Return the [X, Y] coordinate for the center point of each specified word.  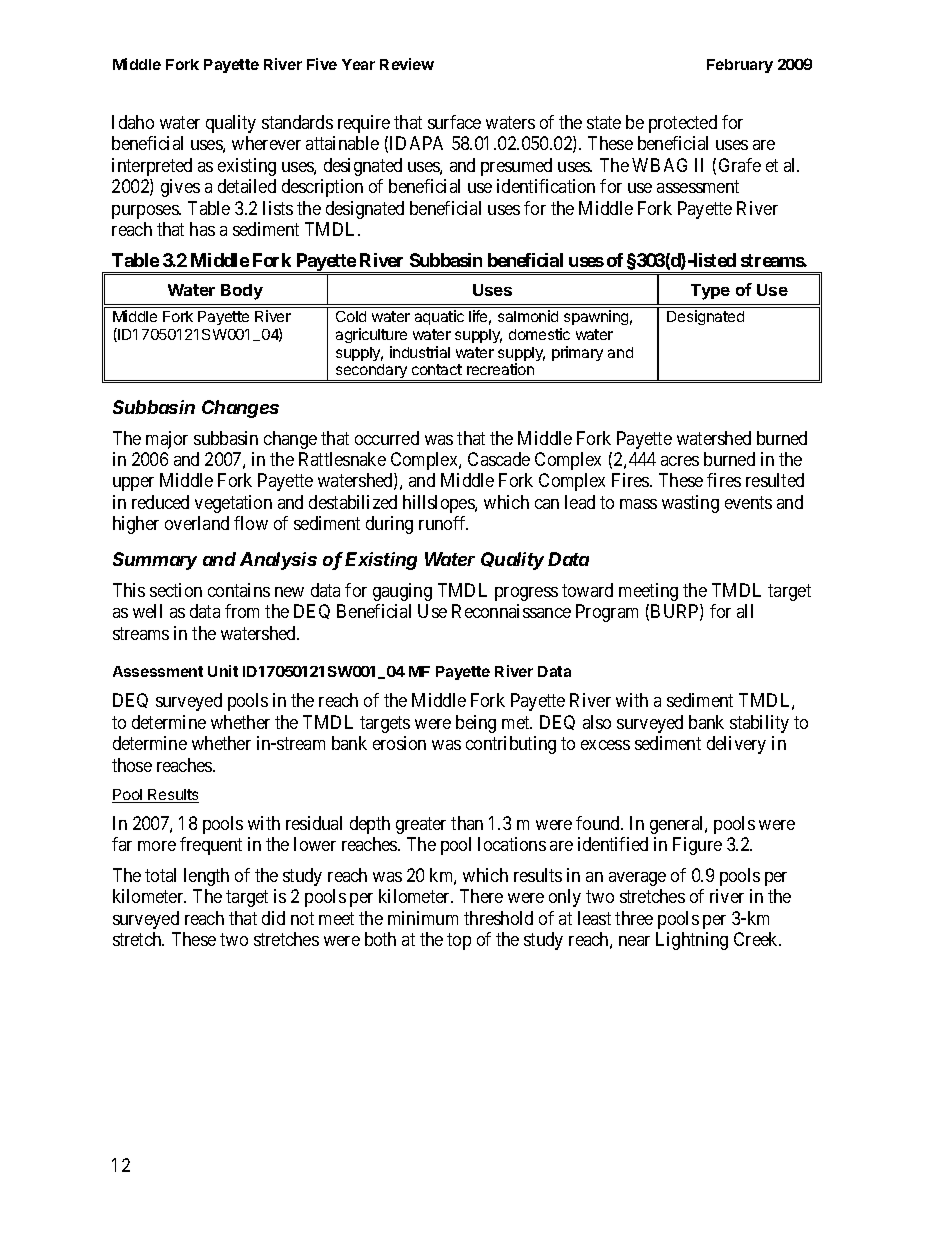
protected [683, 124]
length [206, 877]
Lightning [692, 941]
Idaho [133, 122]
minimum [423, 918]
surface [454, 122]
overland [197, 523]
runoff [443, 523]
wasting [690, 504]
